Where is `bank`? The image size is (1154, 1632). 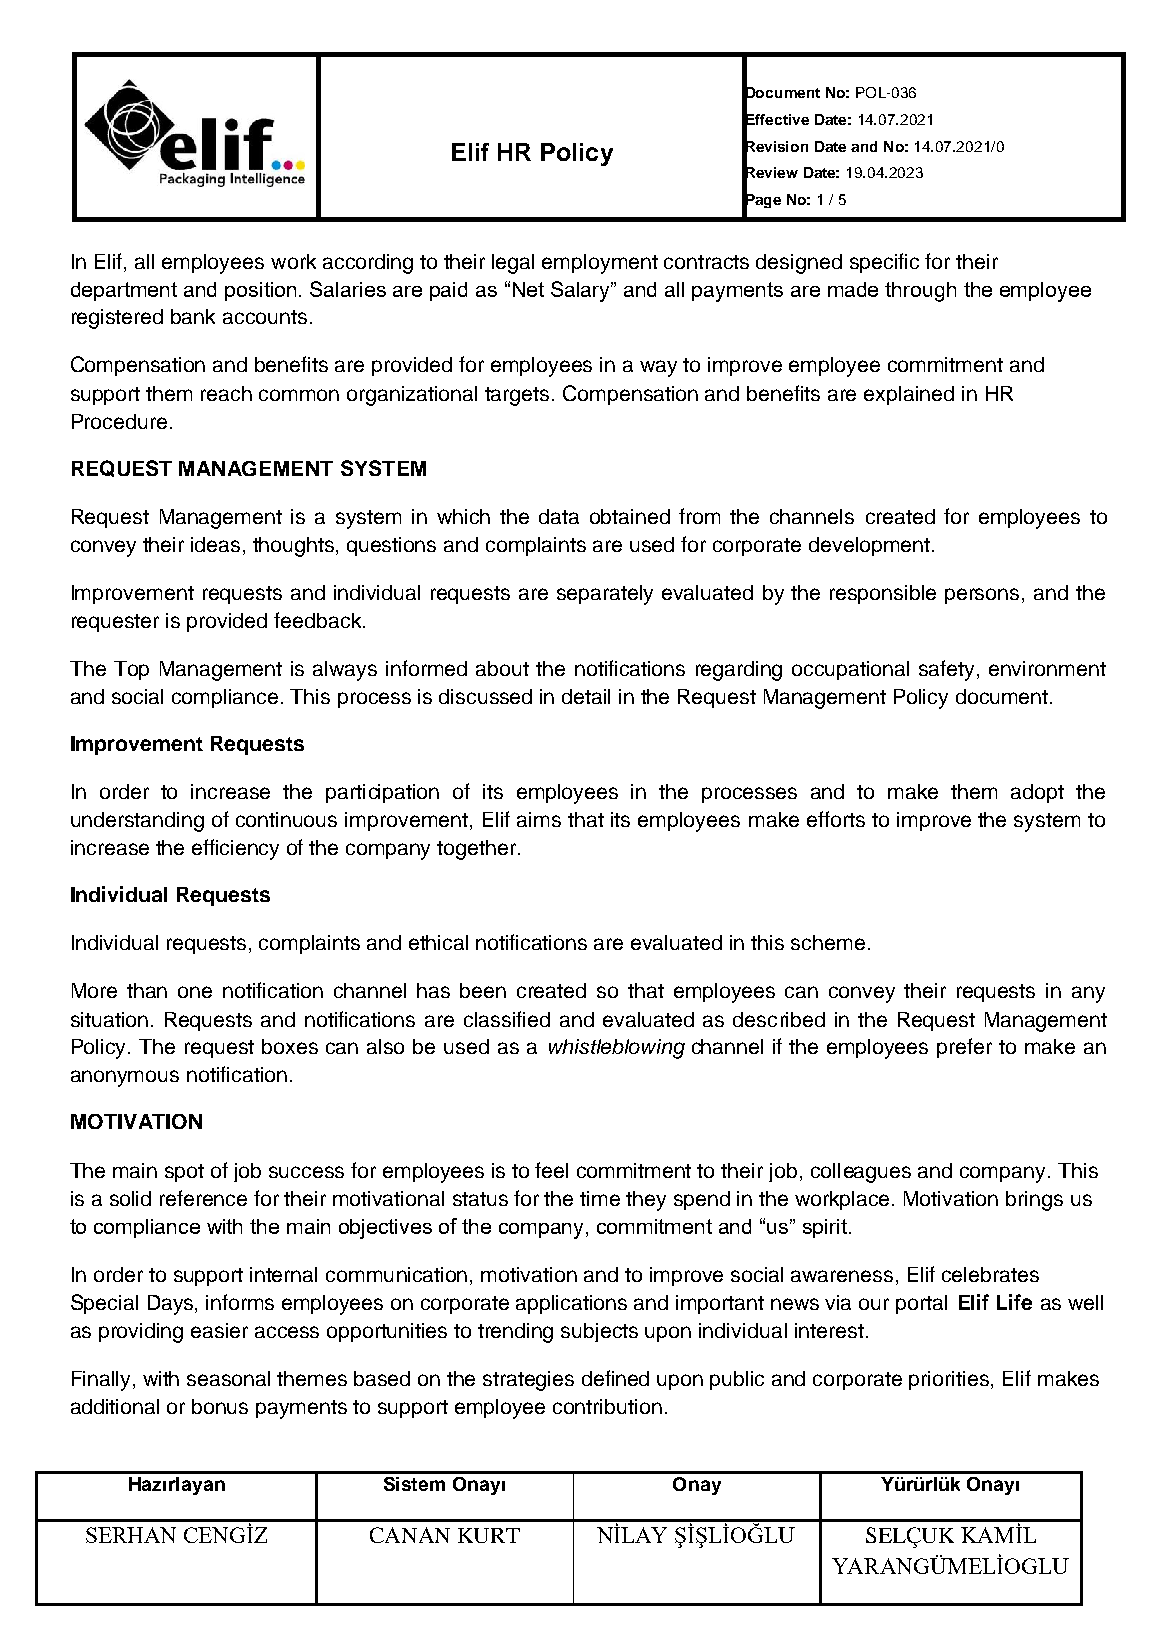
bank is located at coordinates (193, 316).
